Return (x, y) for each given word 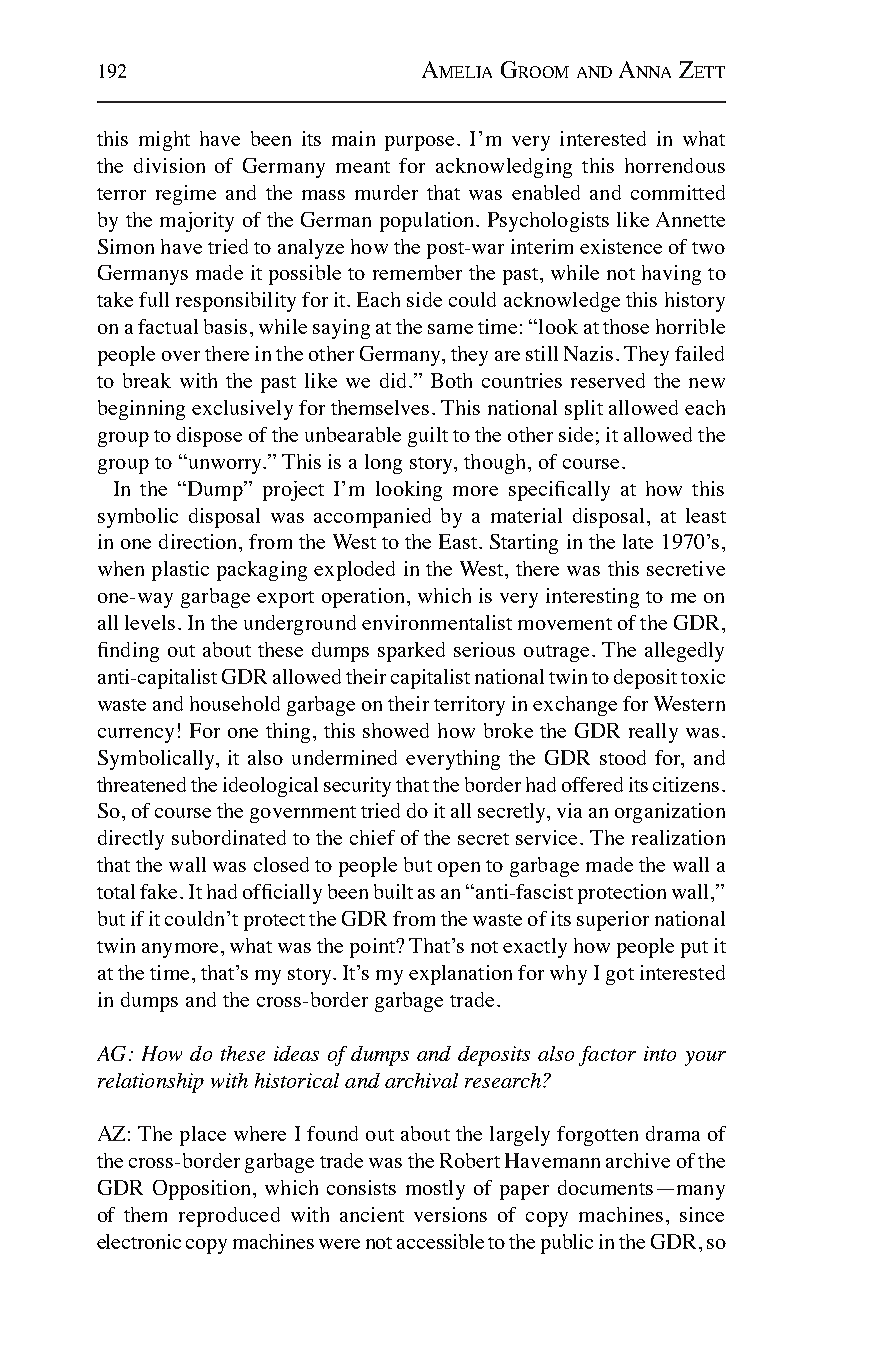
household (235, 703)
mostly (435, 1190)
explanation (460, 975)
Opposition (201, 1190)
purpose (421, 143)
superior (613, 921)
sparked (411, 652)
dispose (209, 437)
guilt (428, 437)
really (653, 733)
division (169, 165)
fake (160, 891)
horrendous (675, 165)
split (584, 410)
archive (638, 1160)
